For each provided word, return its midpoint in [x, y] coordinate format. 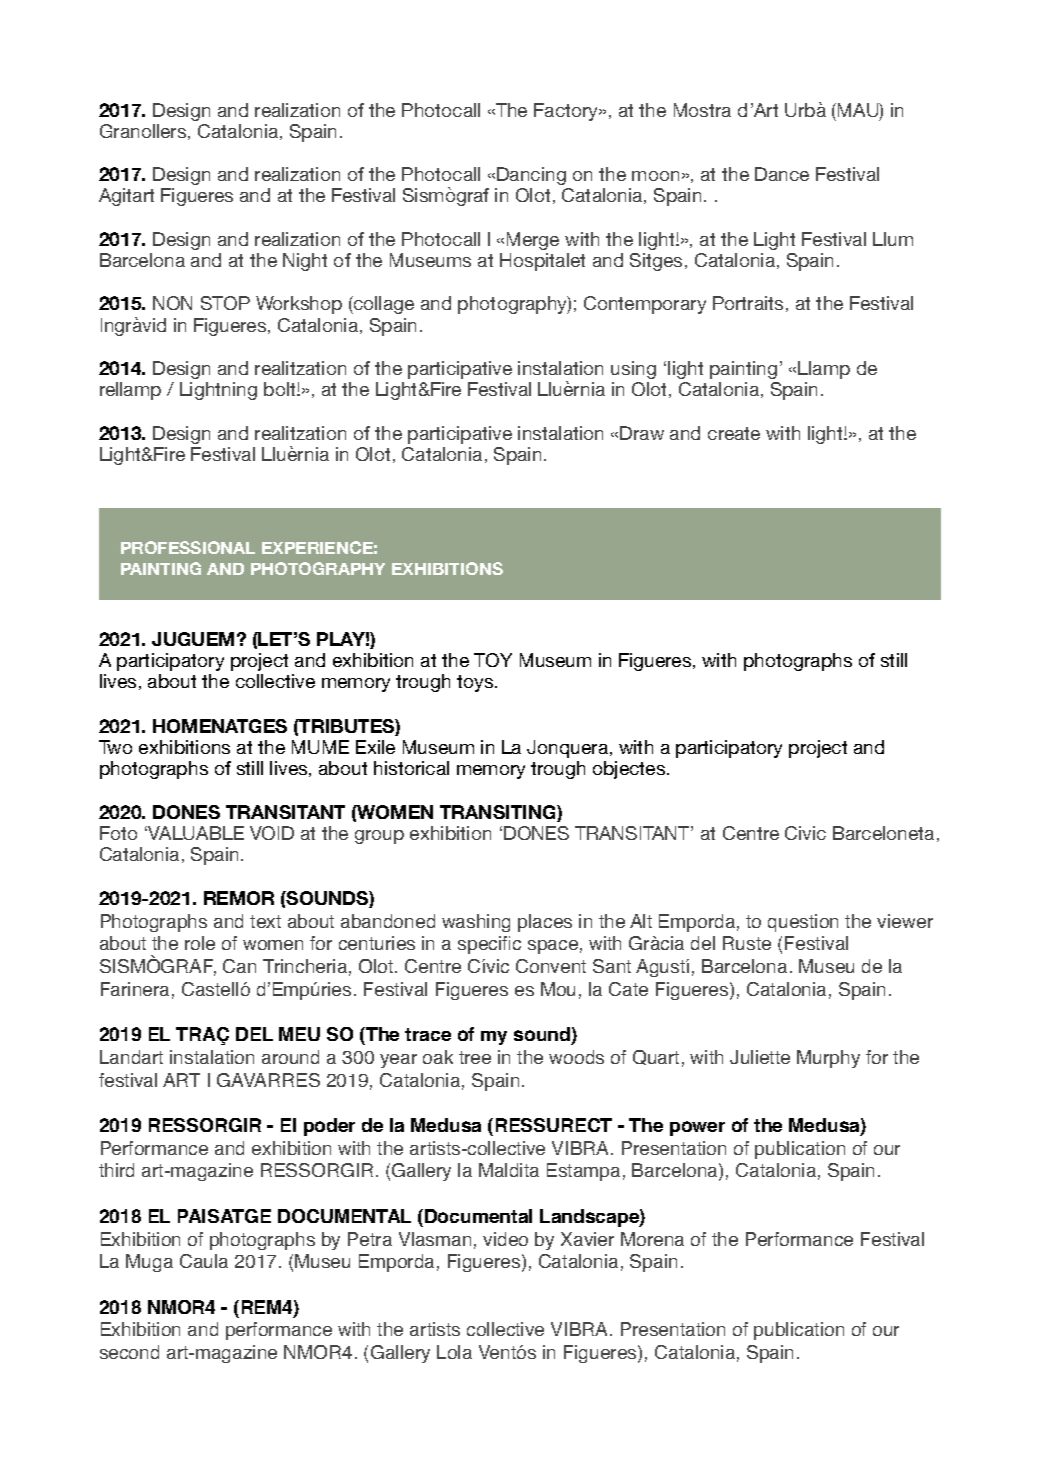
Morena [652, 1239]
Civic [805, 833]
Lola [454, 1352]
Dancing [531, 176]
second [129, 1352]
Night [305, 262]
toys [476, 683]
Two [115, 747]
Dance [782, 174]
